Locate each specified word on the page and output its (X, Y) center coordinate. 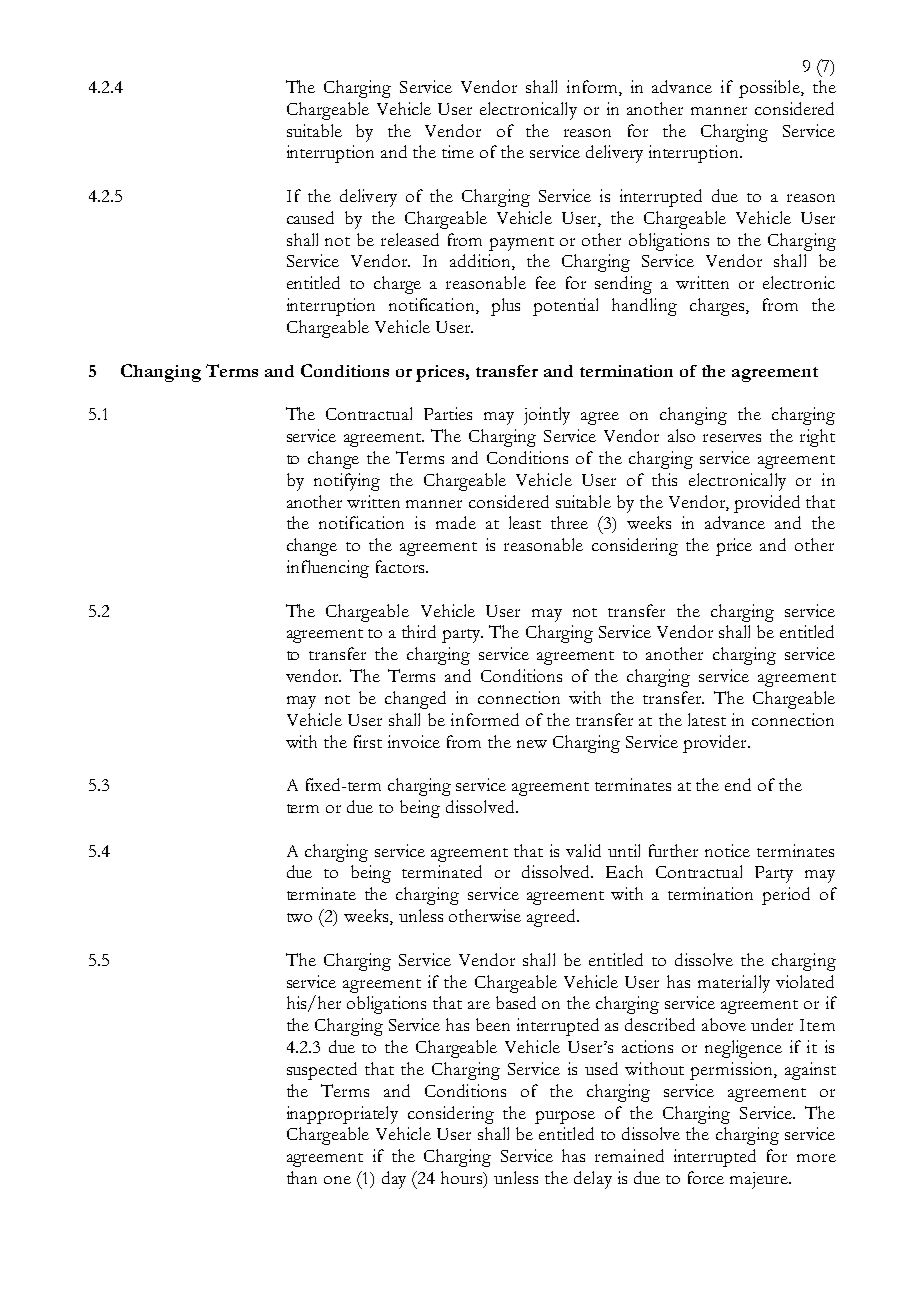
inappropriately (342, 1115)
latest (707, 719)
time (458, 151)
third (419, 631)
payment (521, 244)
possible (770, 89)
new (532, 744)
